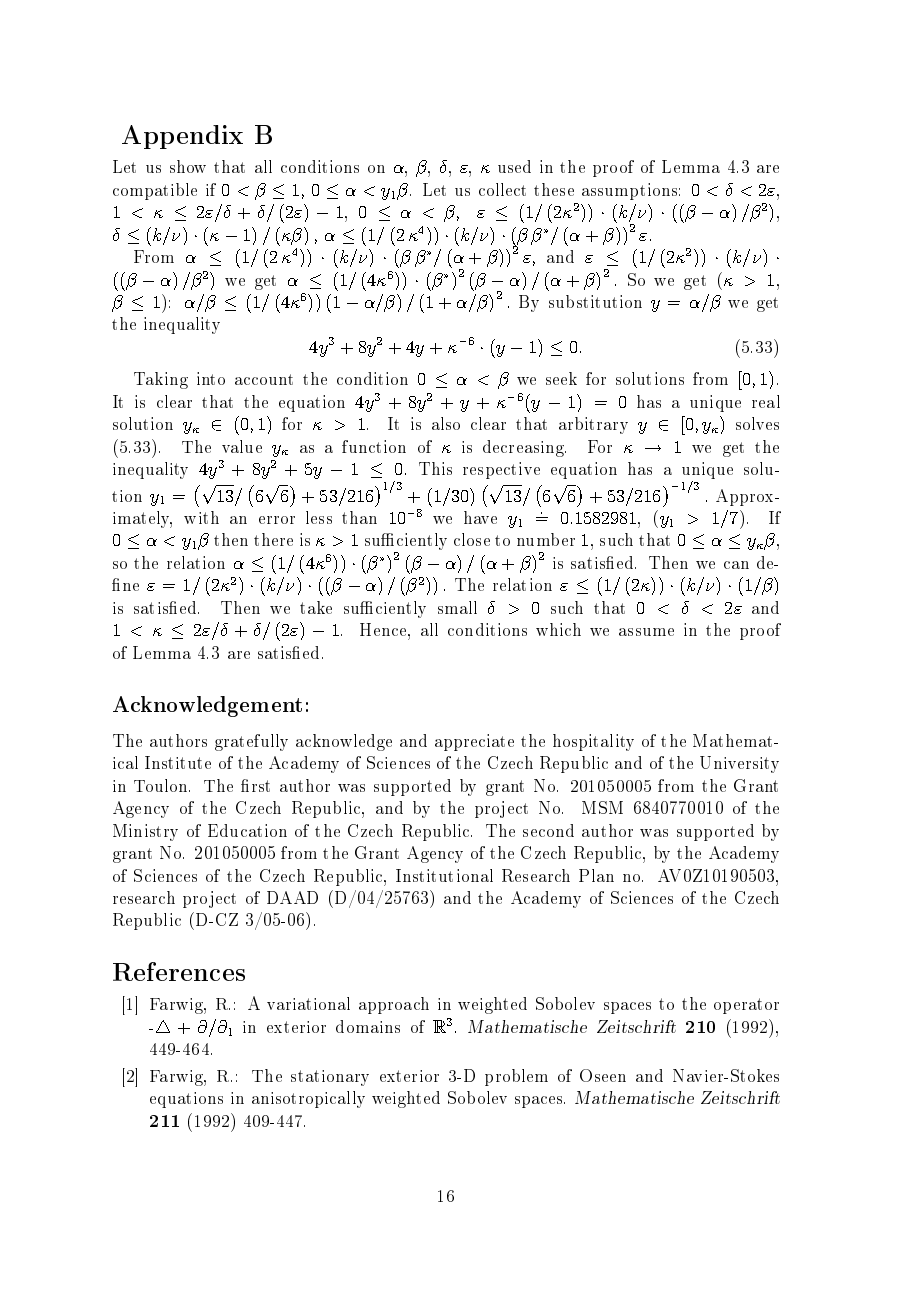 This screenshot has height=1308, width=924. Describe the element at coordinates (516, 1077) in the screenshot. I see `problem` at that location.
